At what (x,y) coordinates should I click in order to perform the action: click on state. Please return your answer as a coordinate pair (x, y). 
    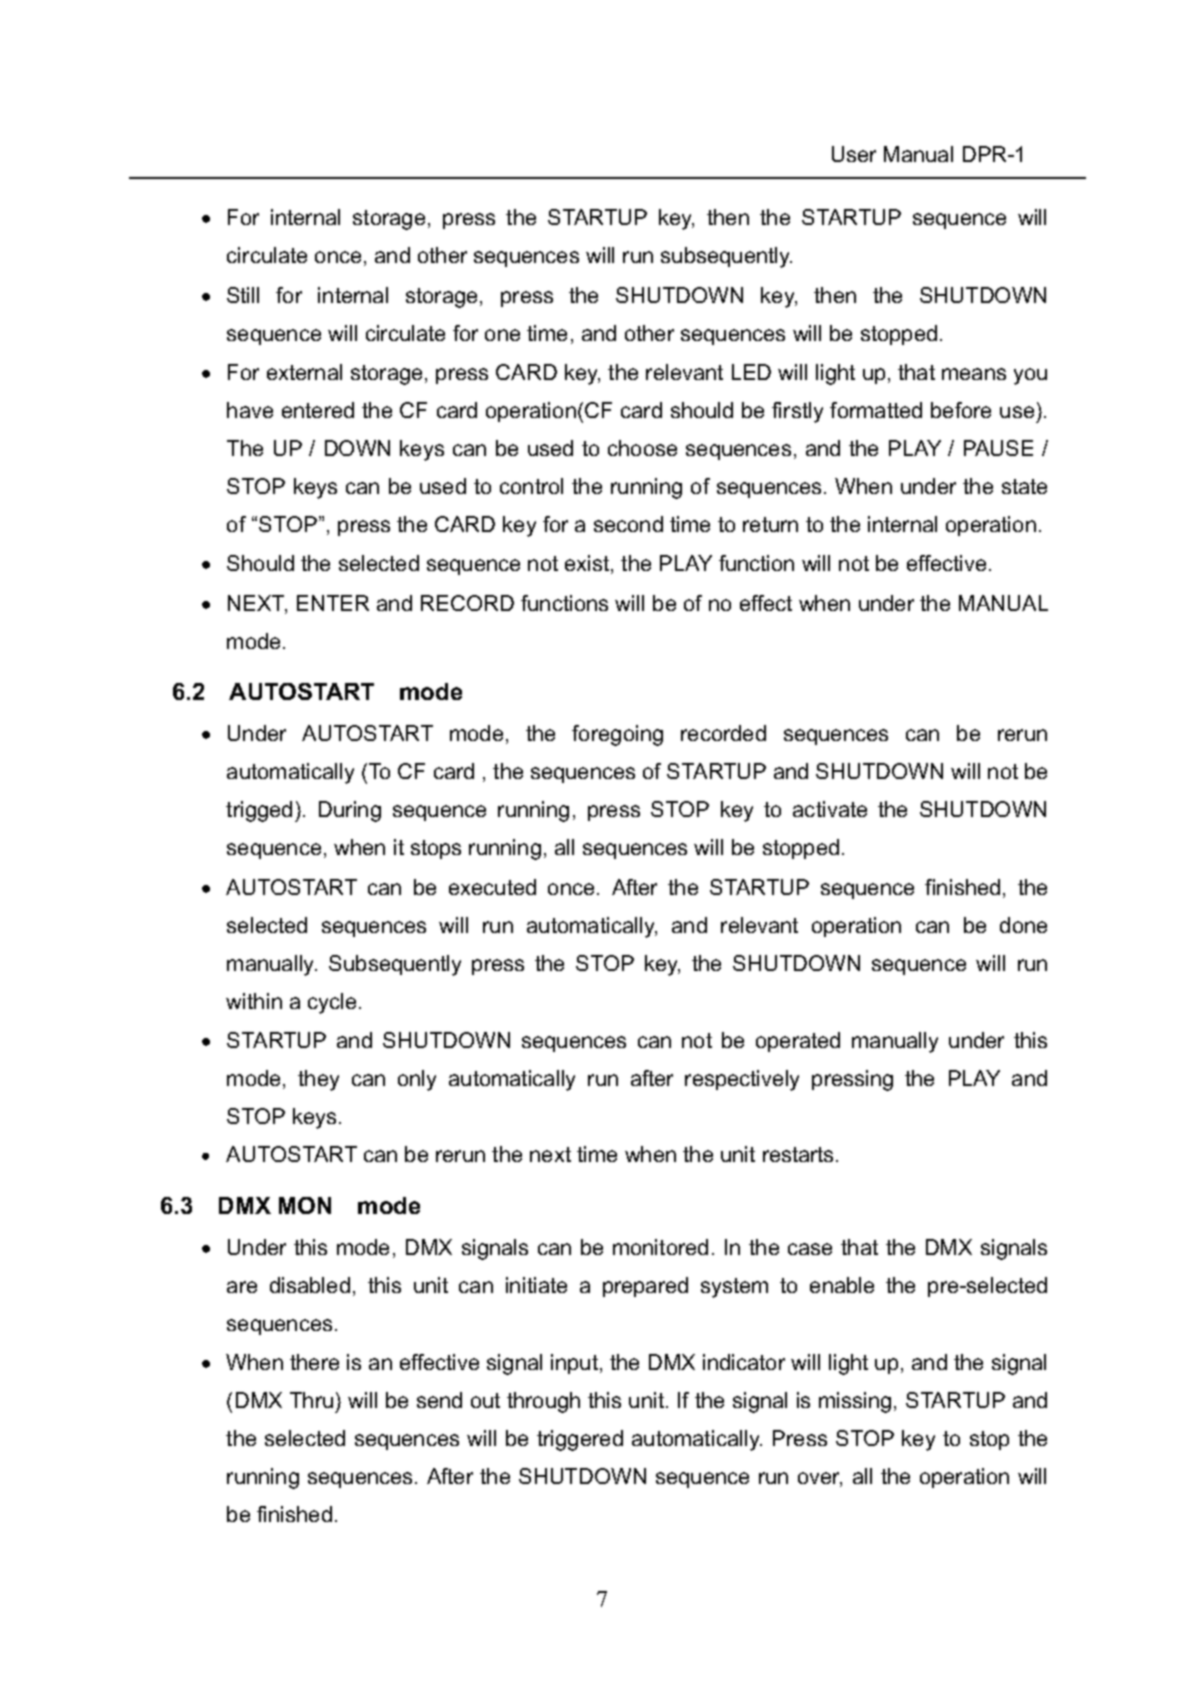
    Looking at the image, I should click on (1024, 486).
